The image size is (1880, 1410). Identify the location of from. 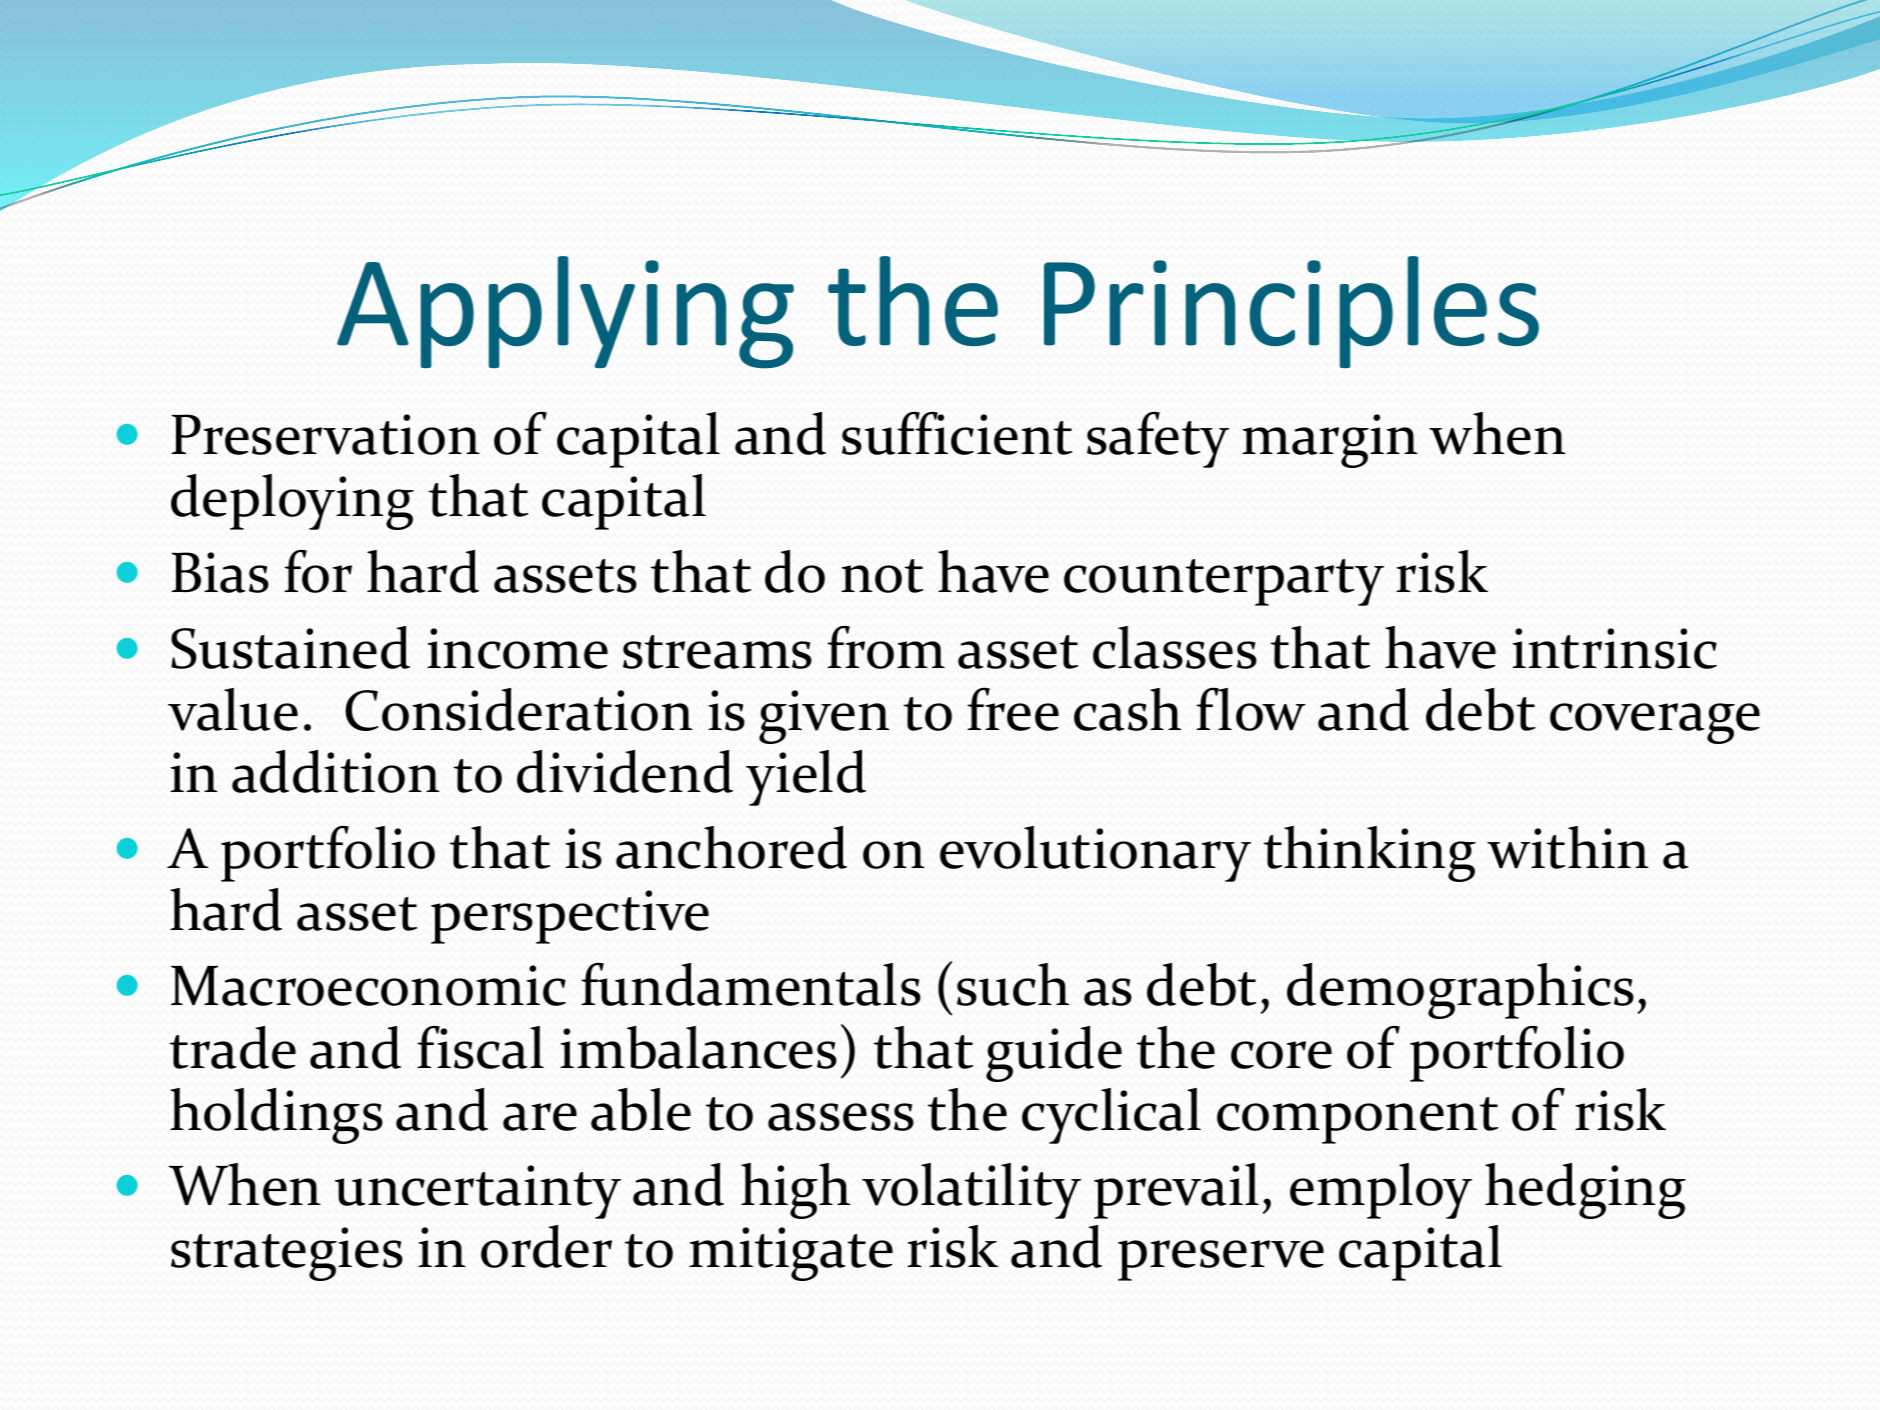
(886, 647).
